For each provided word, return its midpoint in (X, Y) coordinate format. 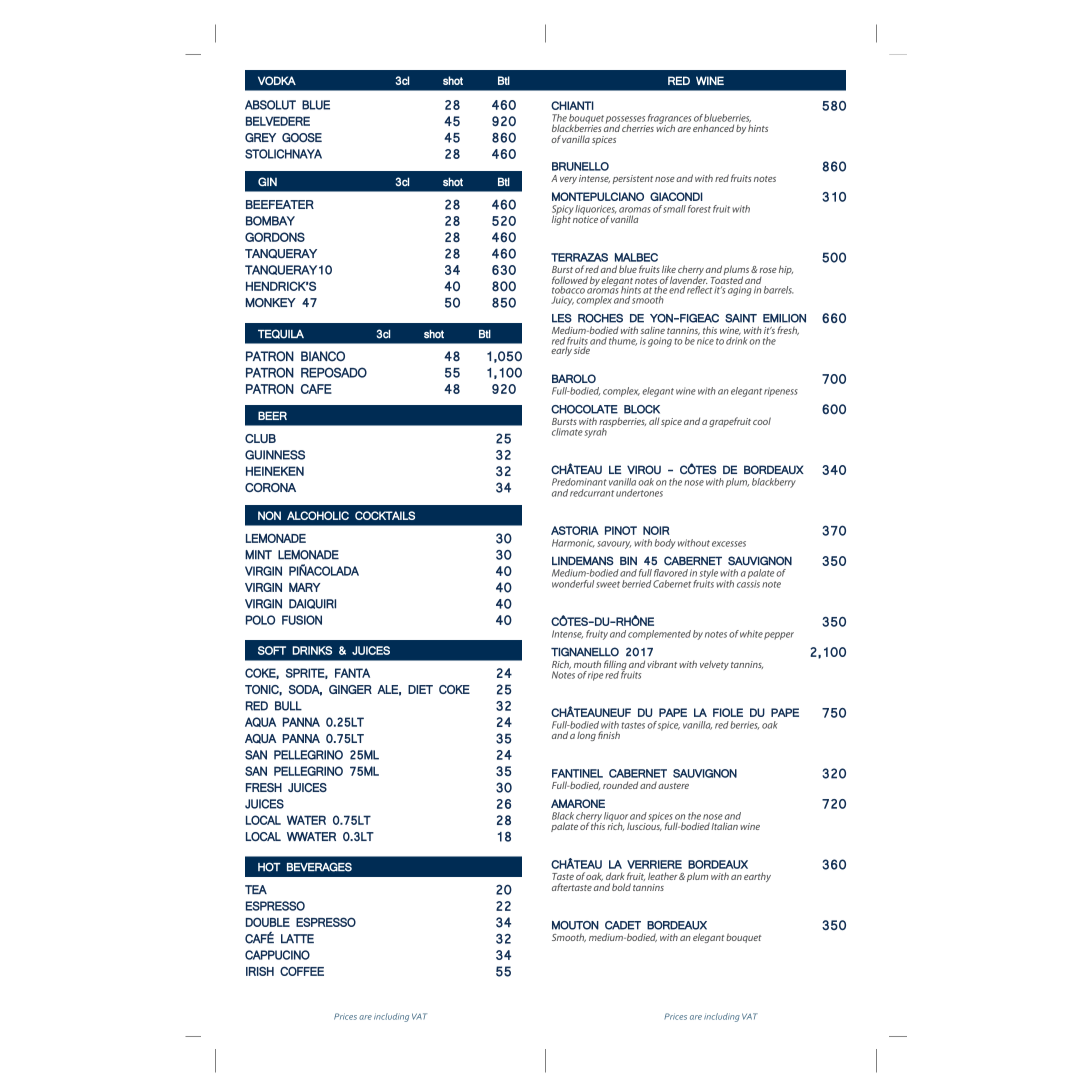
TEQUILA (281, 334)
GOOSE (302, 137)
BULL (288, 706)
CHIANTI (572, 105)
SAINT (741, 318)
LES (562, 318)
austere (673, 786)
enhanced (713, 128)
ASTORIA (575, 530)
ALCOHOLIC (318, 515)
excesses (729, 544)
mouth (587, 664)
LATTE (297, 939)
